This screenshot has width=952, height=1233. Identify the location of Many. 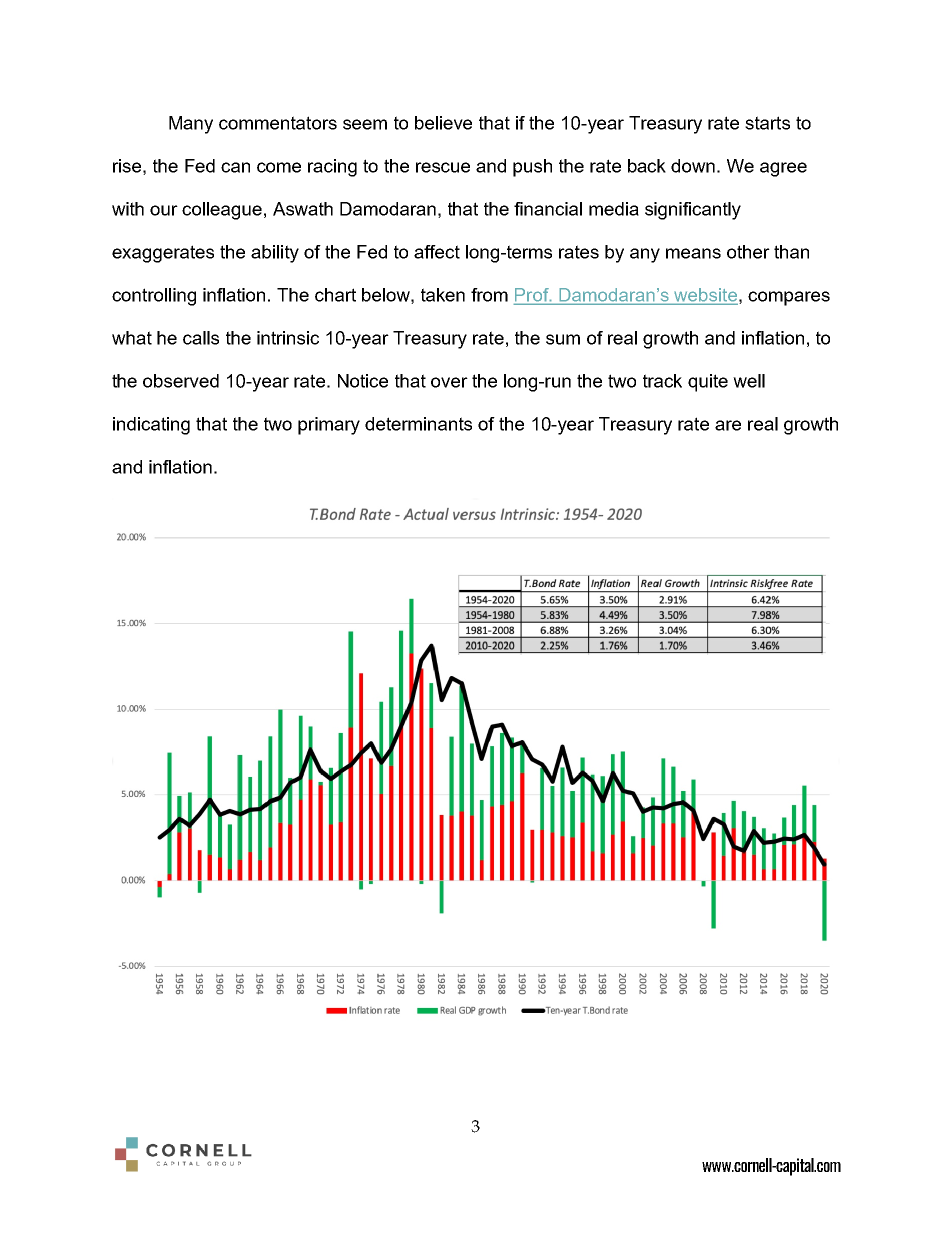
(191, 125).
